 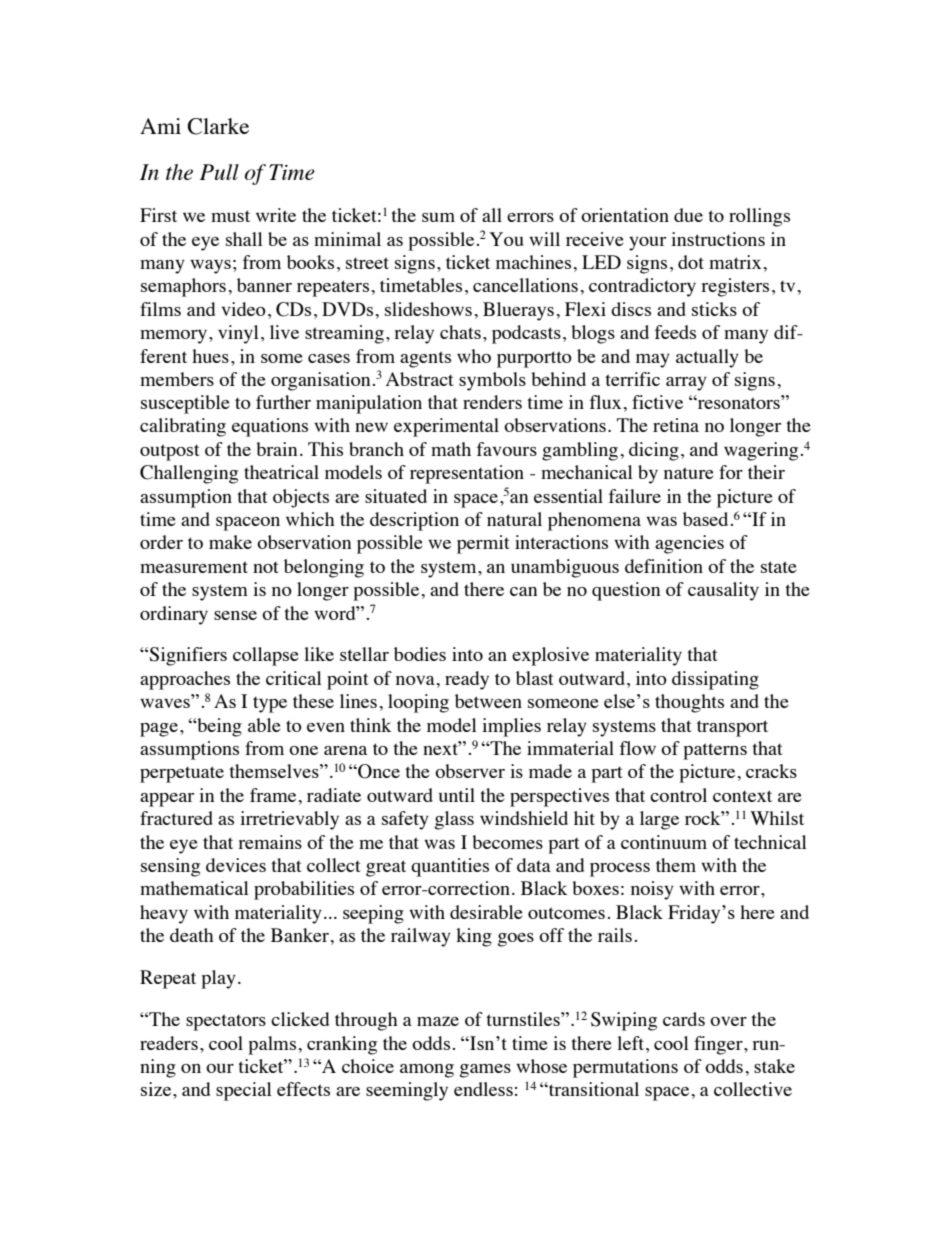 What do you see at coordinates (420, 654) in the document?
I see `bodies` at bounding box center [420, 654].
